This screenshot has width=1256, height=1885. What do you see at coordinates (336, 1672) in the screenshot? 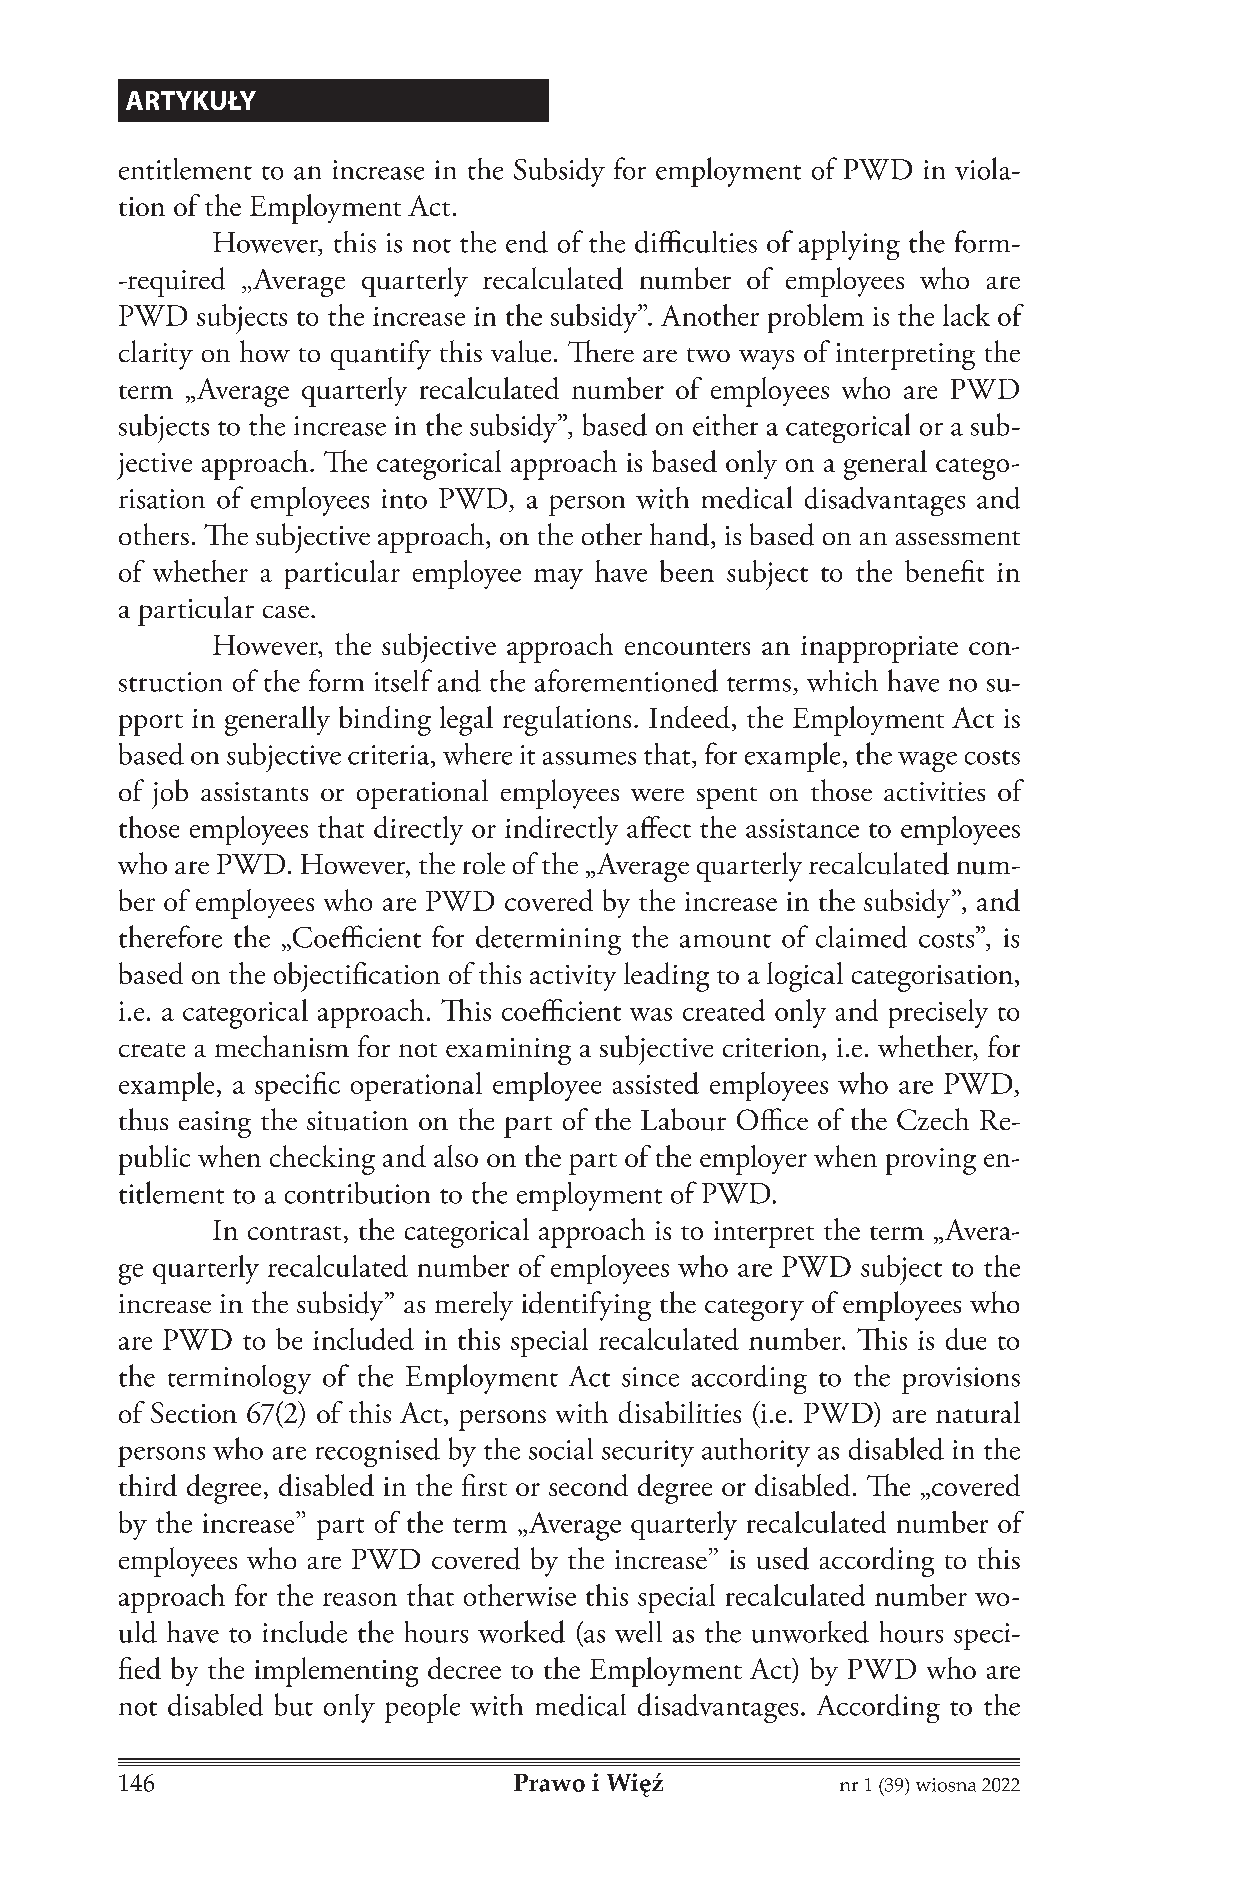
I see `implementing` at bounding box center [336, 1672].
